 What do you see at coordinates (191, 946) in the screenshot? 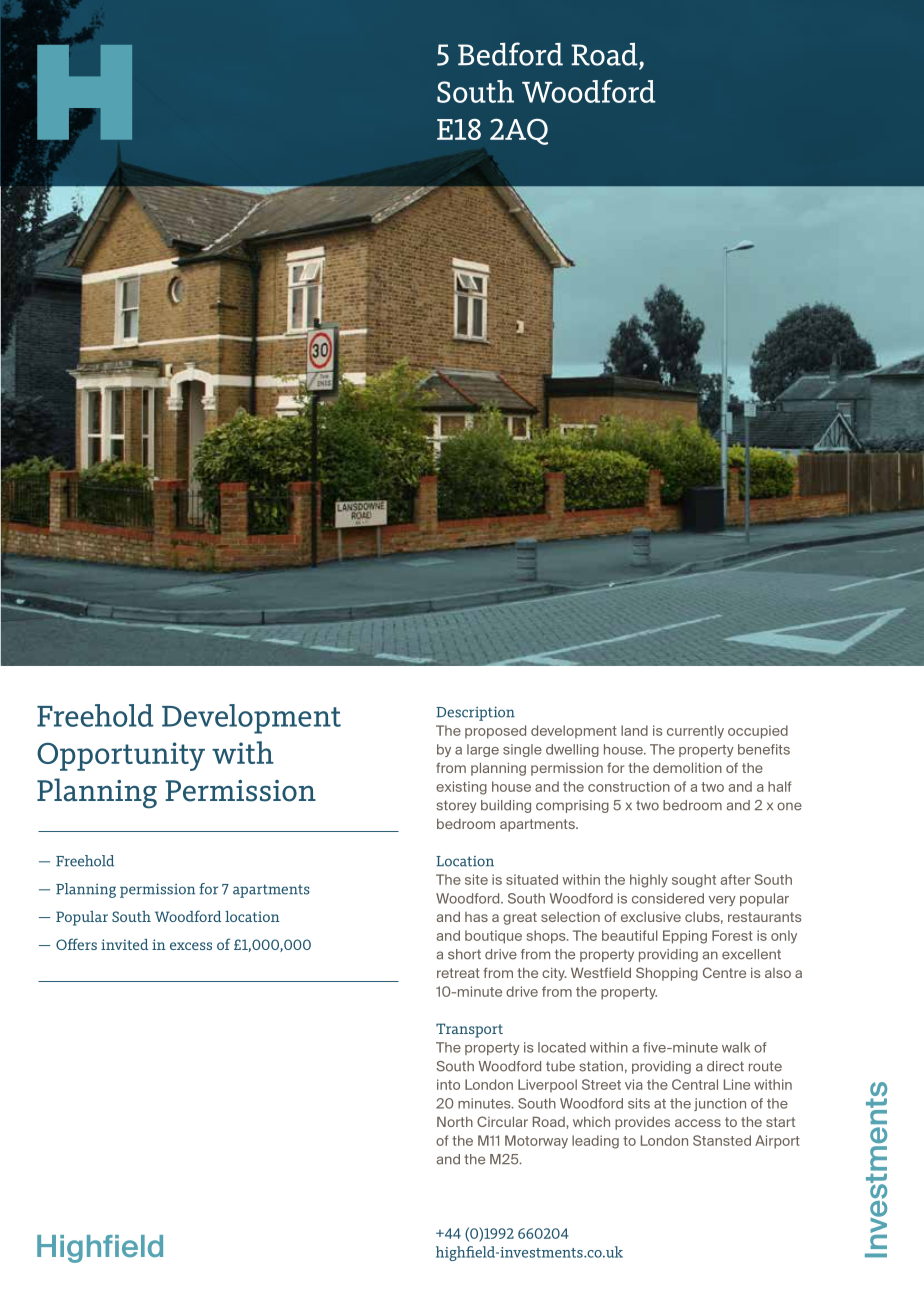
I see `excess` at bounding box center [191, 946].
